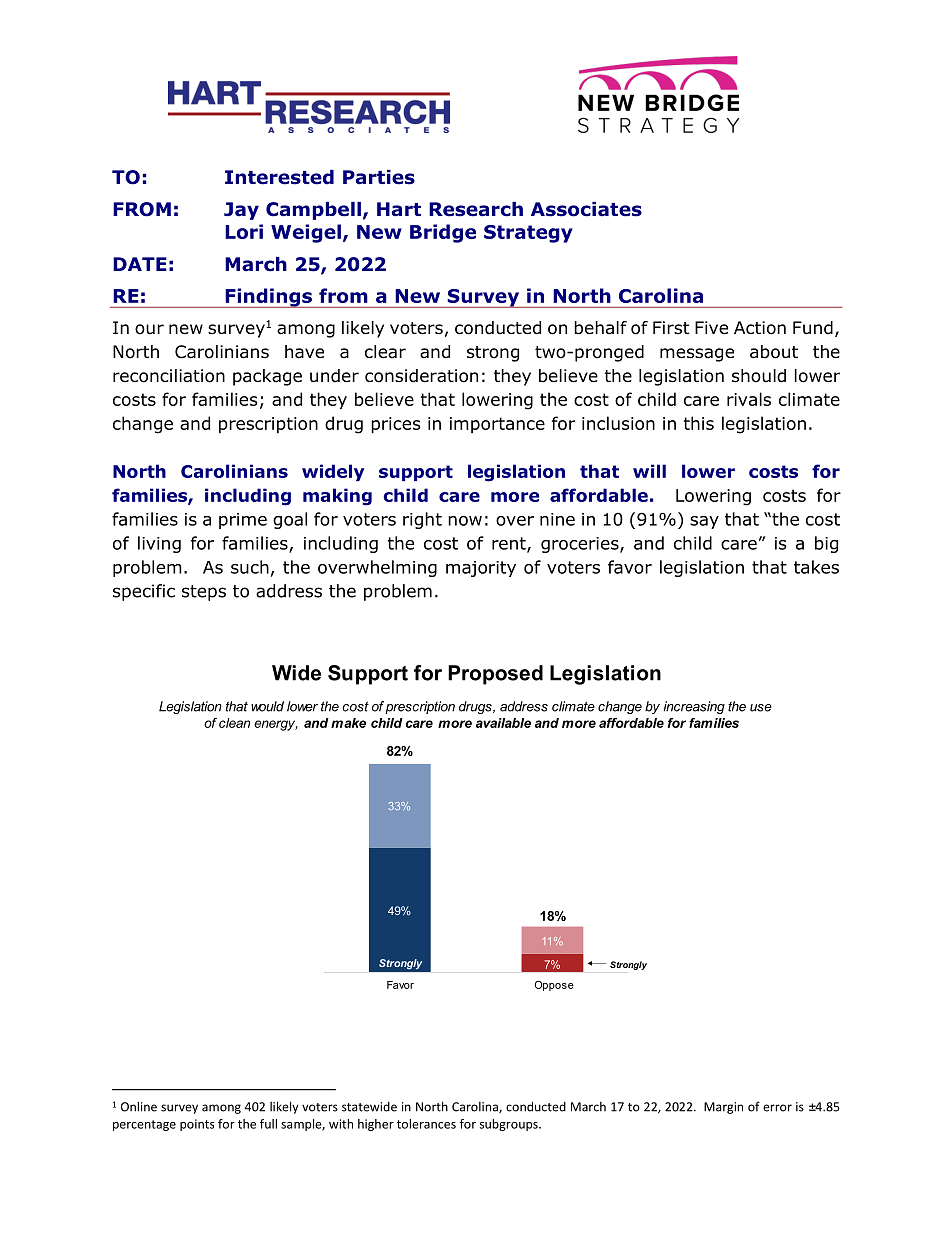 The height and width of the image is (1233, 952). Describe the element at coordinates (704, 522) in the image. I see `say` at that location.
